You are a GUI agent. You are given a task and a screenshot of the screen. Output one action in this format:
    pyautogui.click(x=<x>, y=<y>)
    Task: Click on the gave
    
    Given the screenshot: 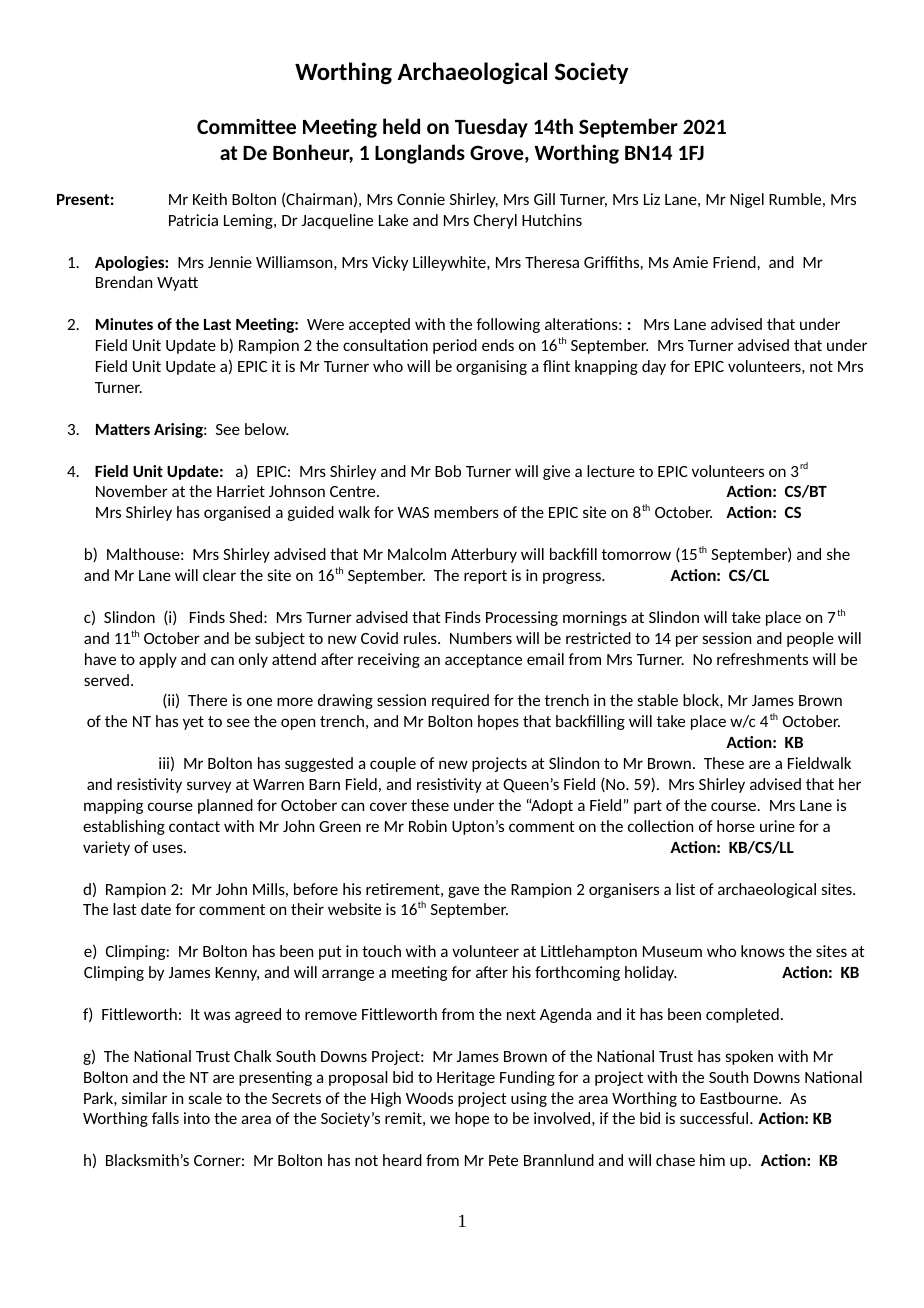 What is the action you would take?
    pyautogui.click(x=463, y=892)
